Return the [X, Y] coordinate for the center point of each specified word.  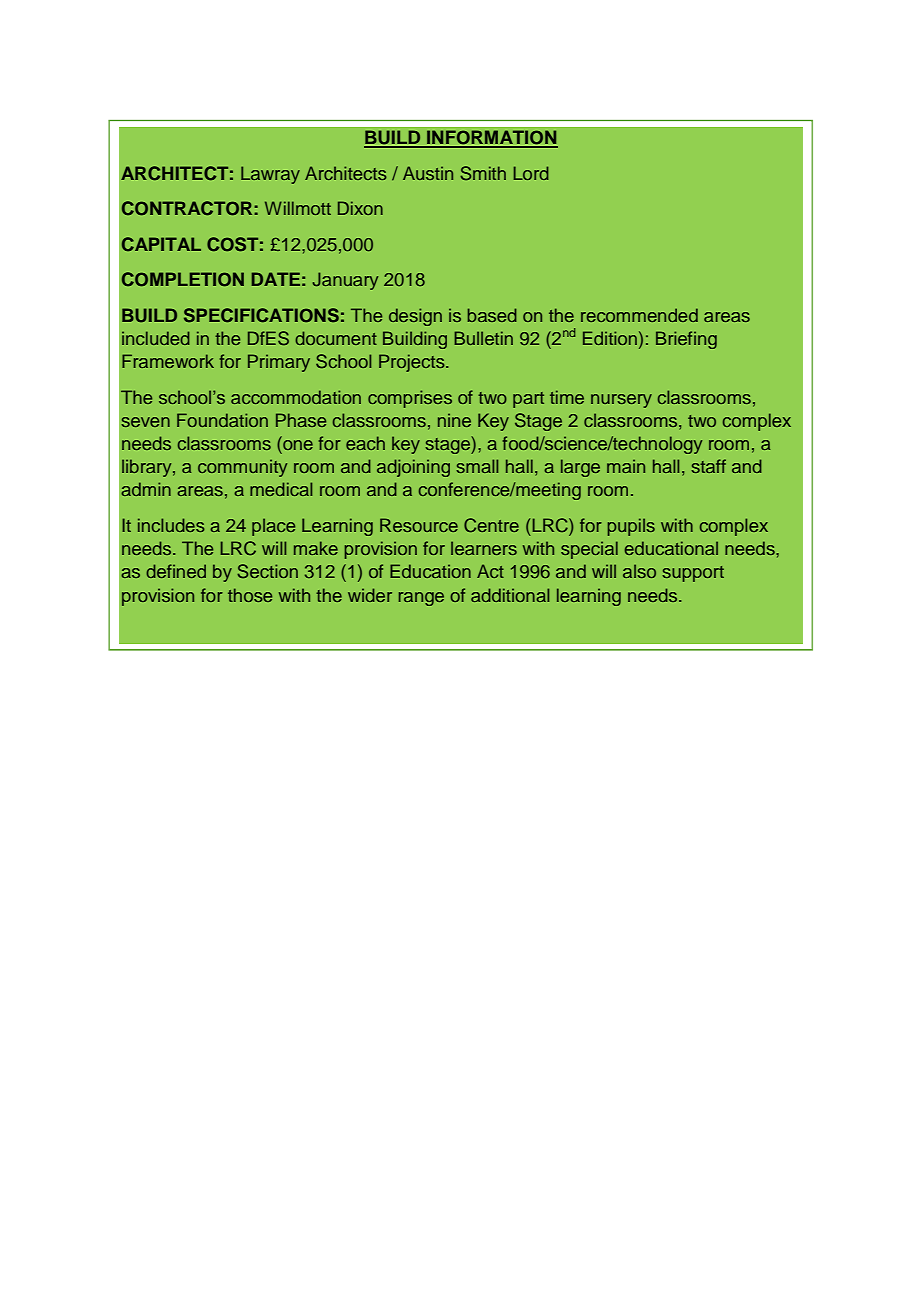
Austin [428, 173]
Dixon [360, 208]
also [639, 571]
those [250, 595]
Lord [531, 173]
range [421, 599]
